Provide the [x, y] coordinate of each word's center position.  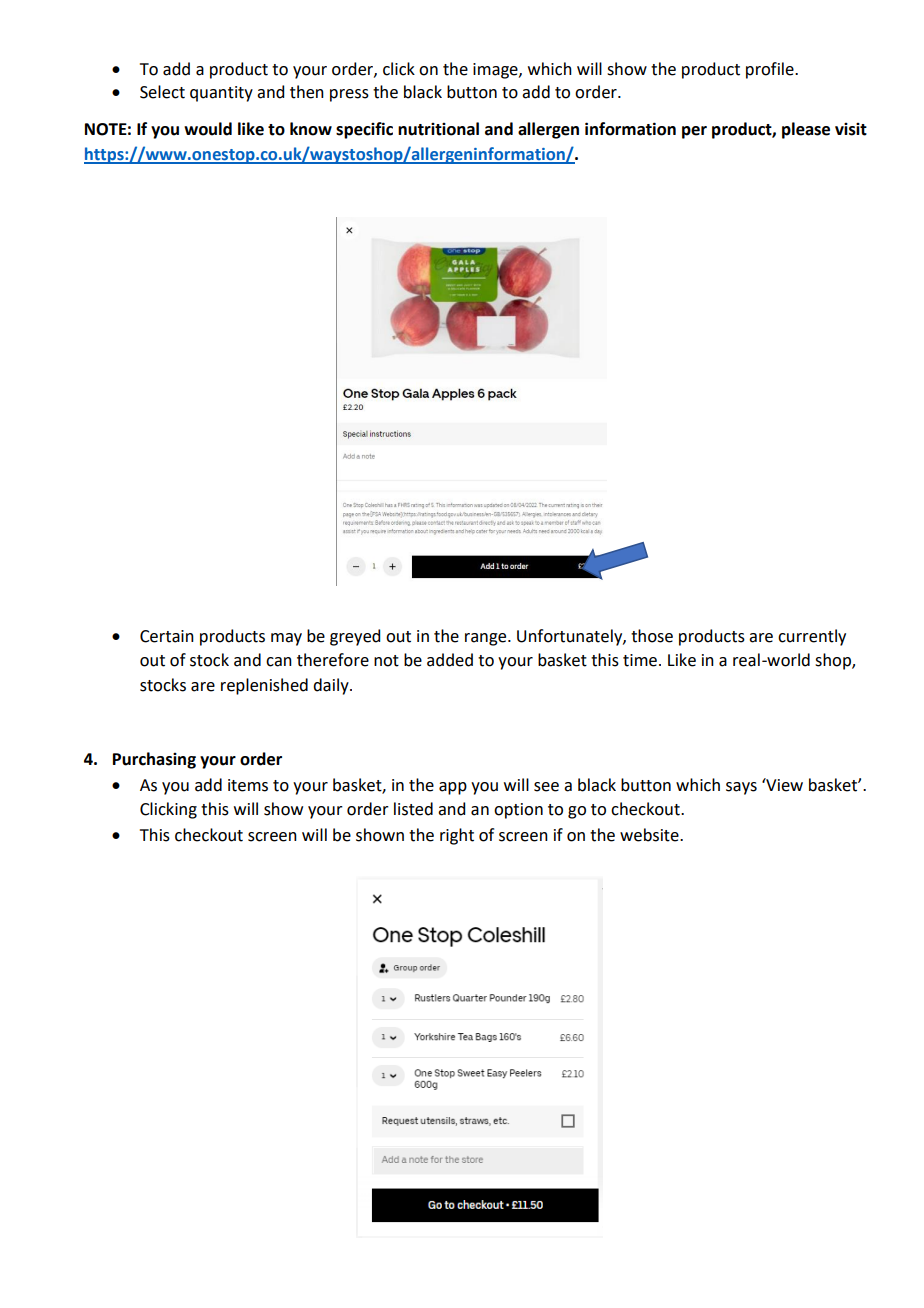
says [741, 788]
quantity [221, 94]
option [518, 811]
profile [771, 70]
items [248, 785]
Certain [167, 636]
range [487, 639]
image [496, 71]
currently [812, 637]
